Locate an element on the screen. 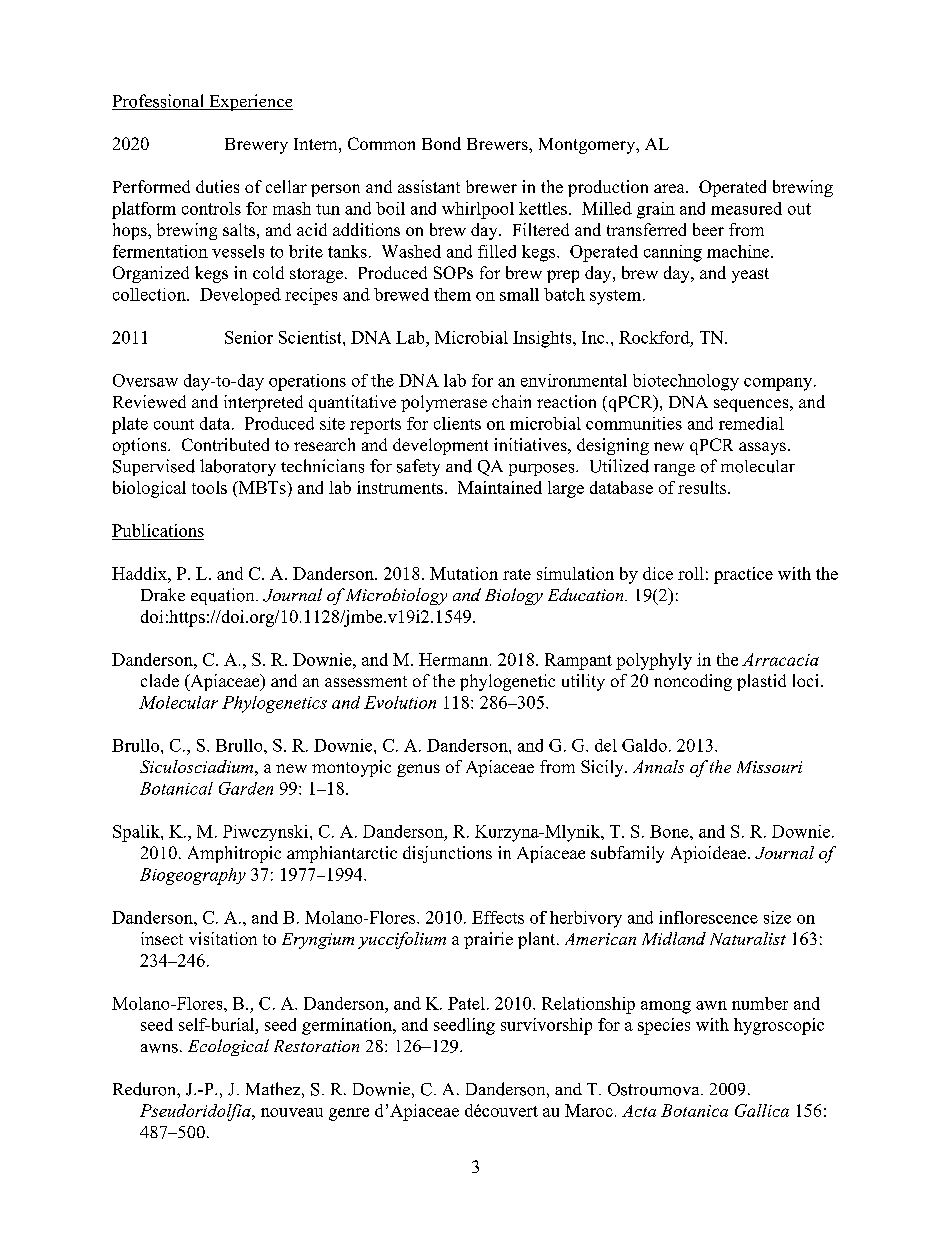 The image size is (952, 1233). area is located at coordinates (670, 188).
